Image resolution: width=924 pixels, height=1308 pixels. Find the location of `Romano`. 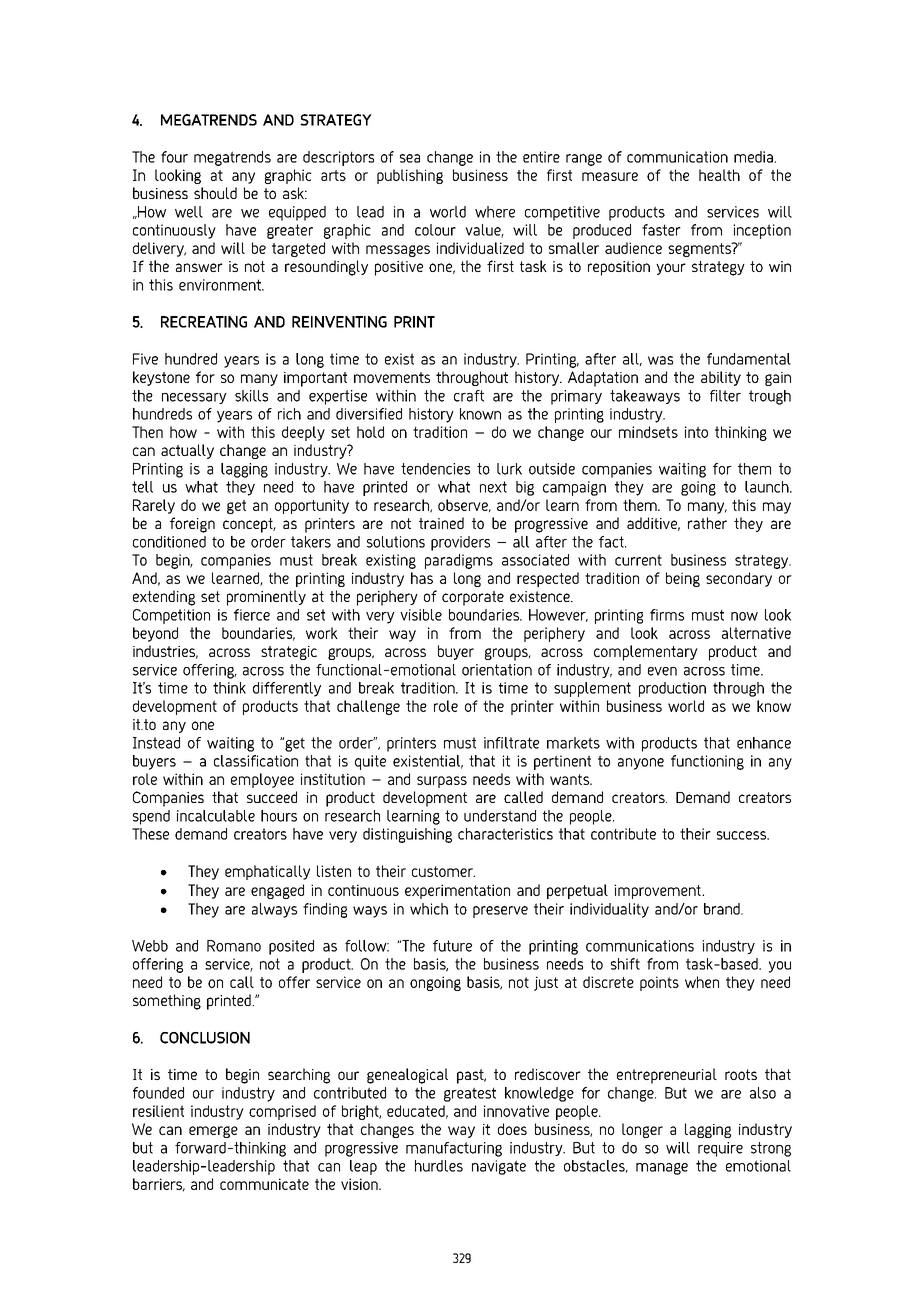

Romano is located at coordinates (234, 946).
